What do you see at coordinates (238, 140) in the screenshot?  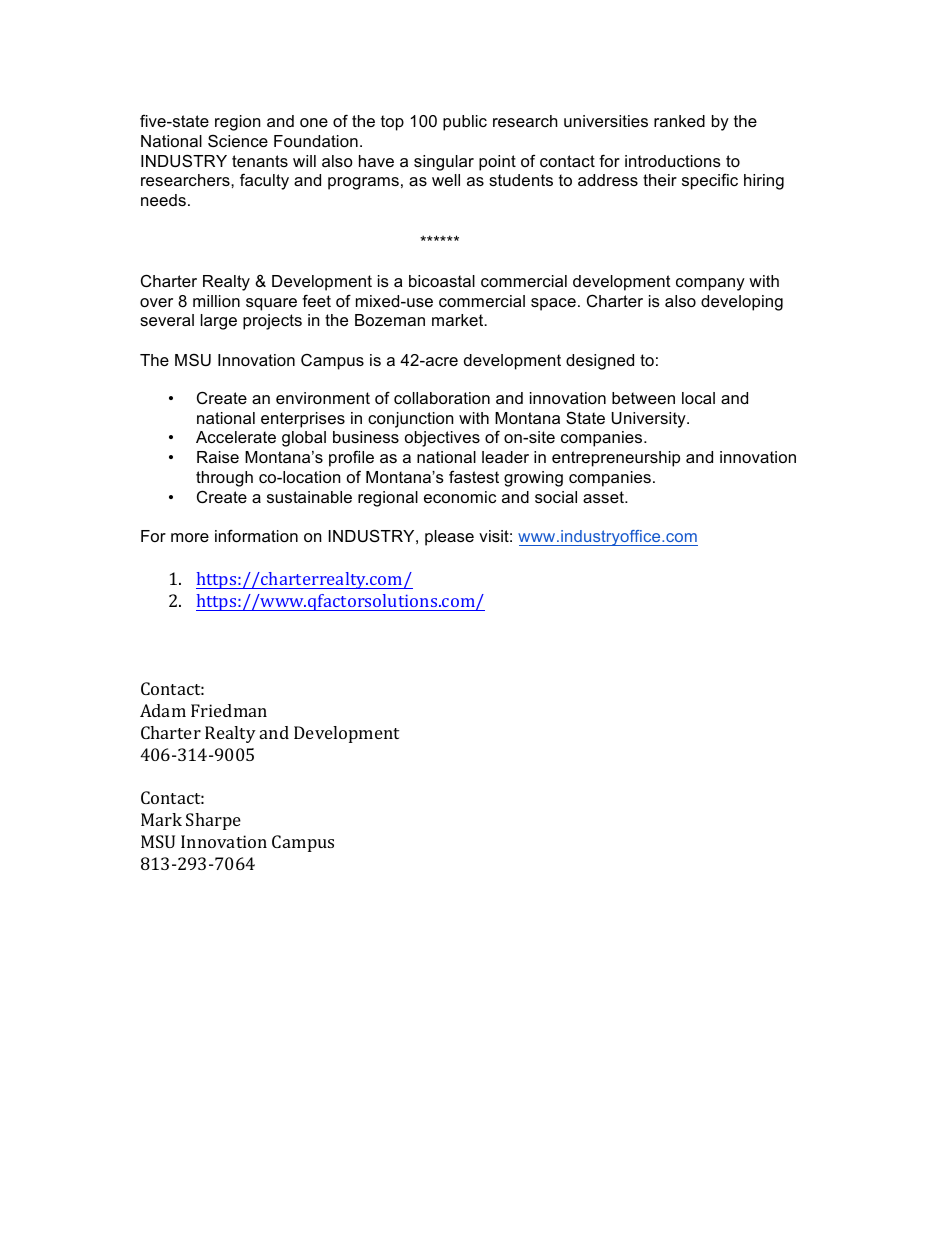 I see `Science` at bounding box center [238, 140].
